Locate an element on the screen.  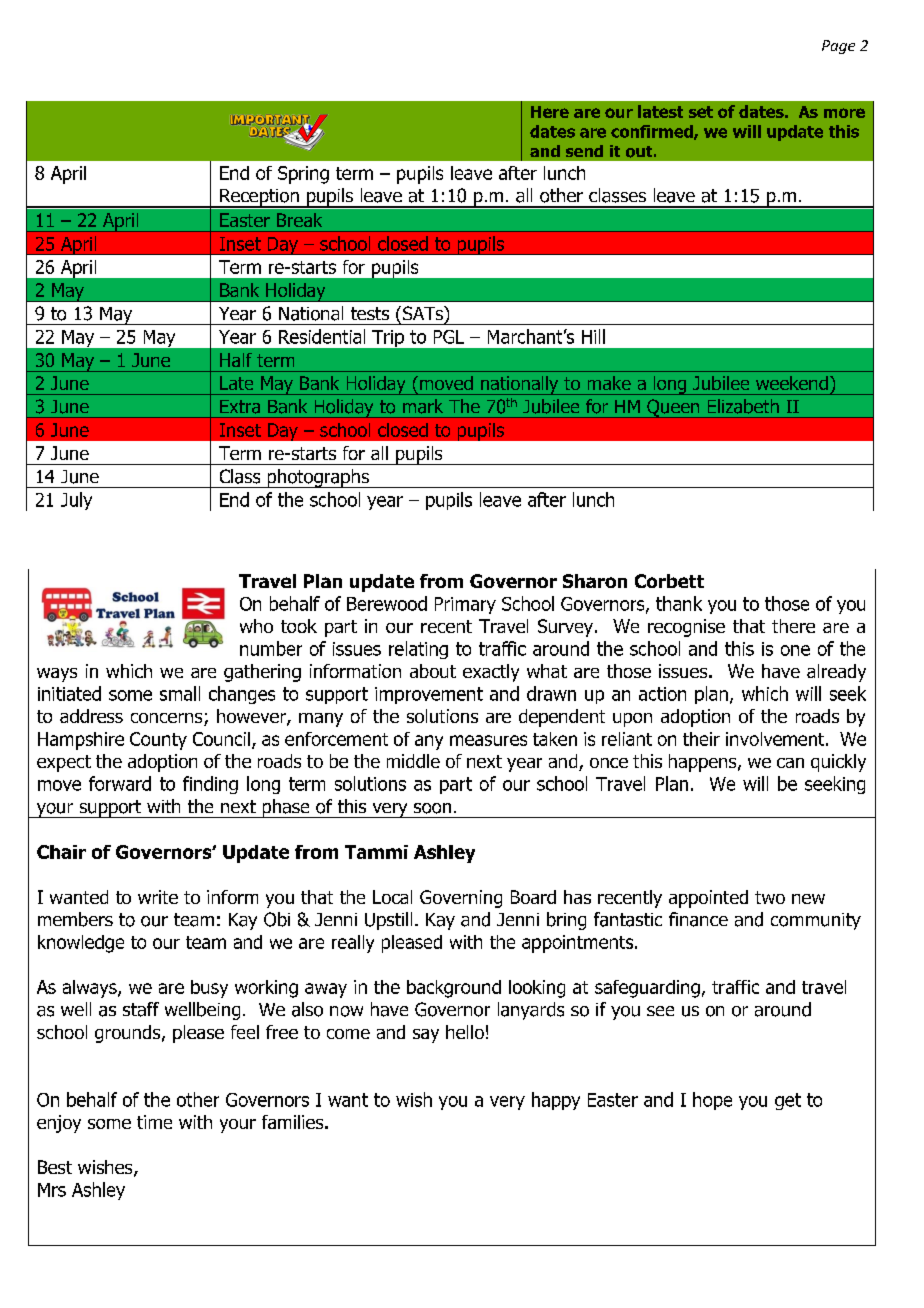
Page is located at coordinates (838, 47).
